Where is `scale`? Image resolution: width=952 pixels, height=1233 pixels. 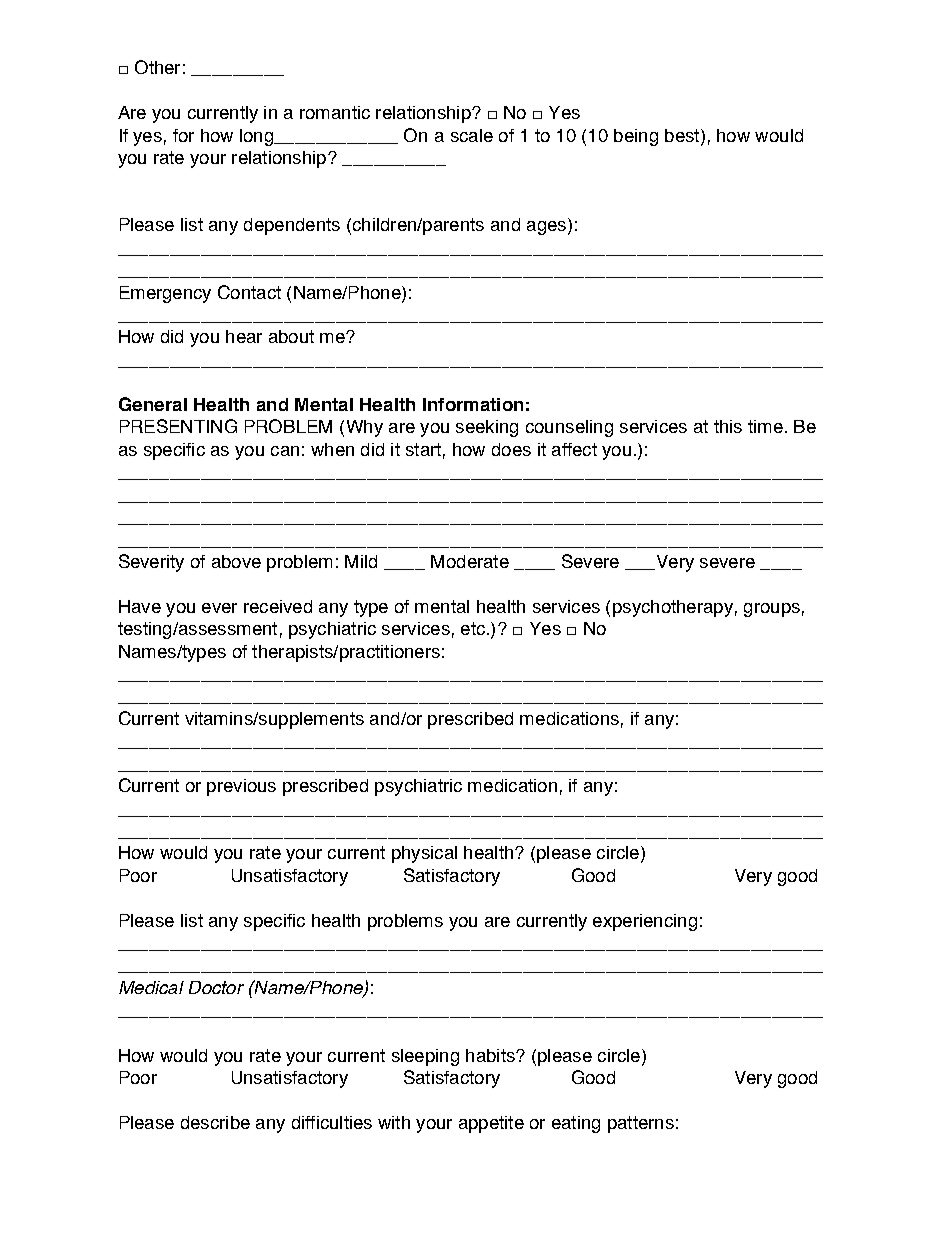 scale is located at coordinates (472, 135).
